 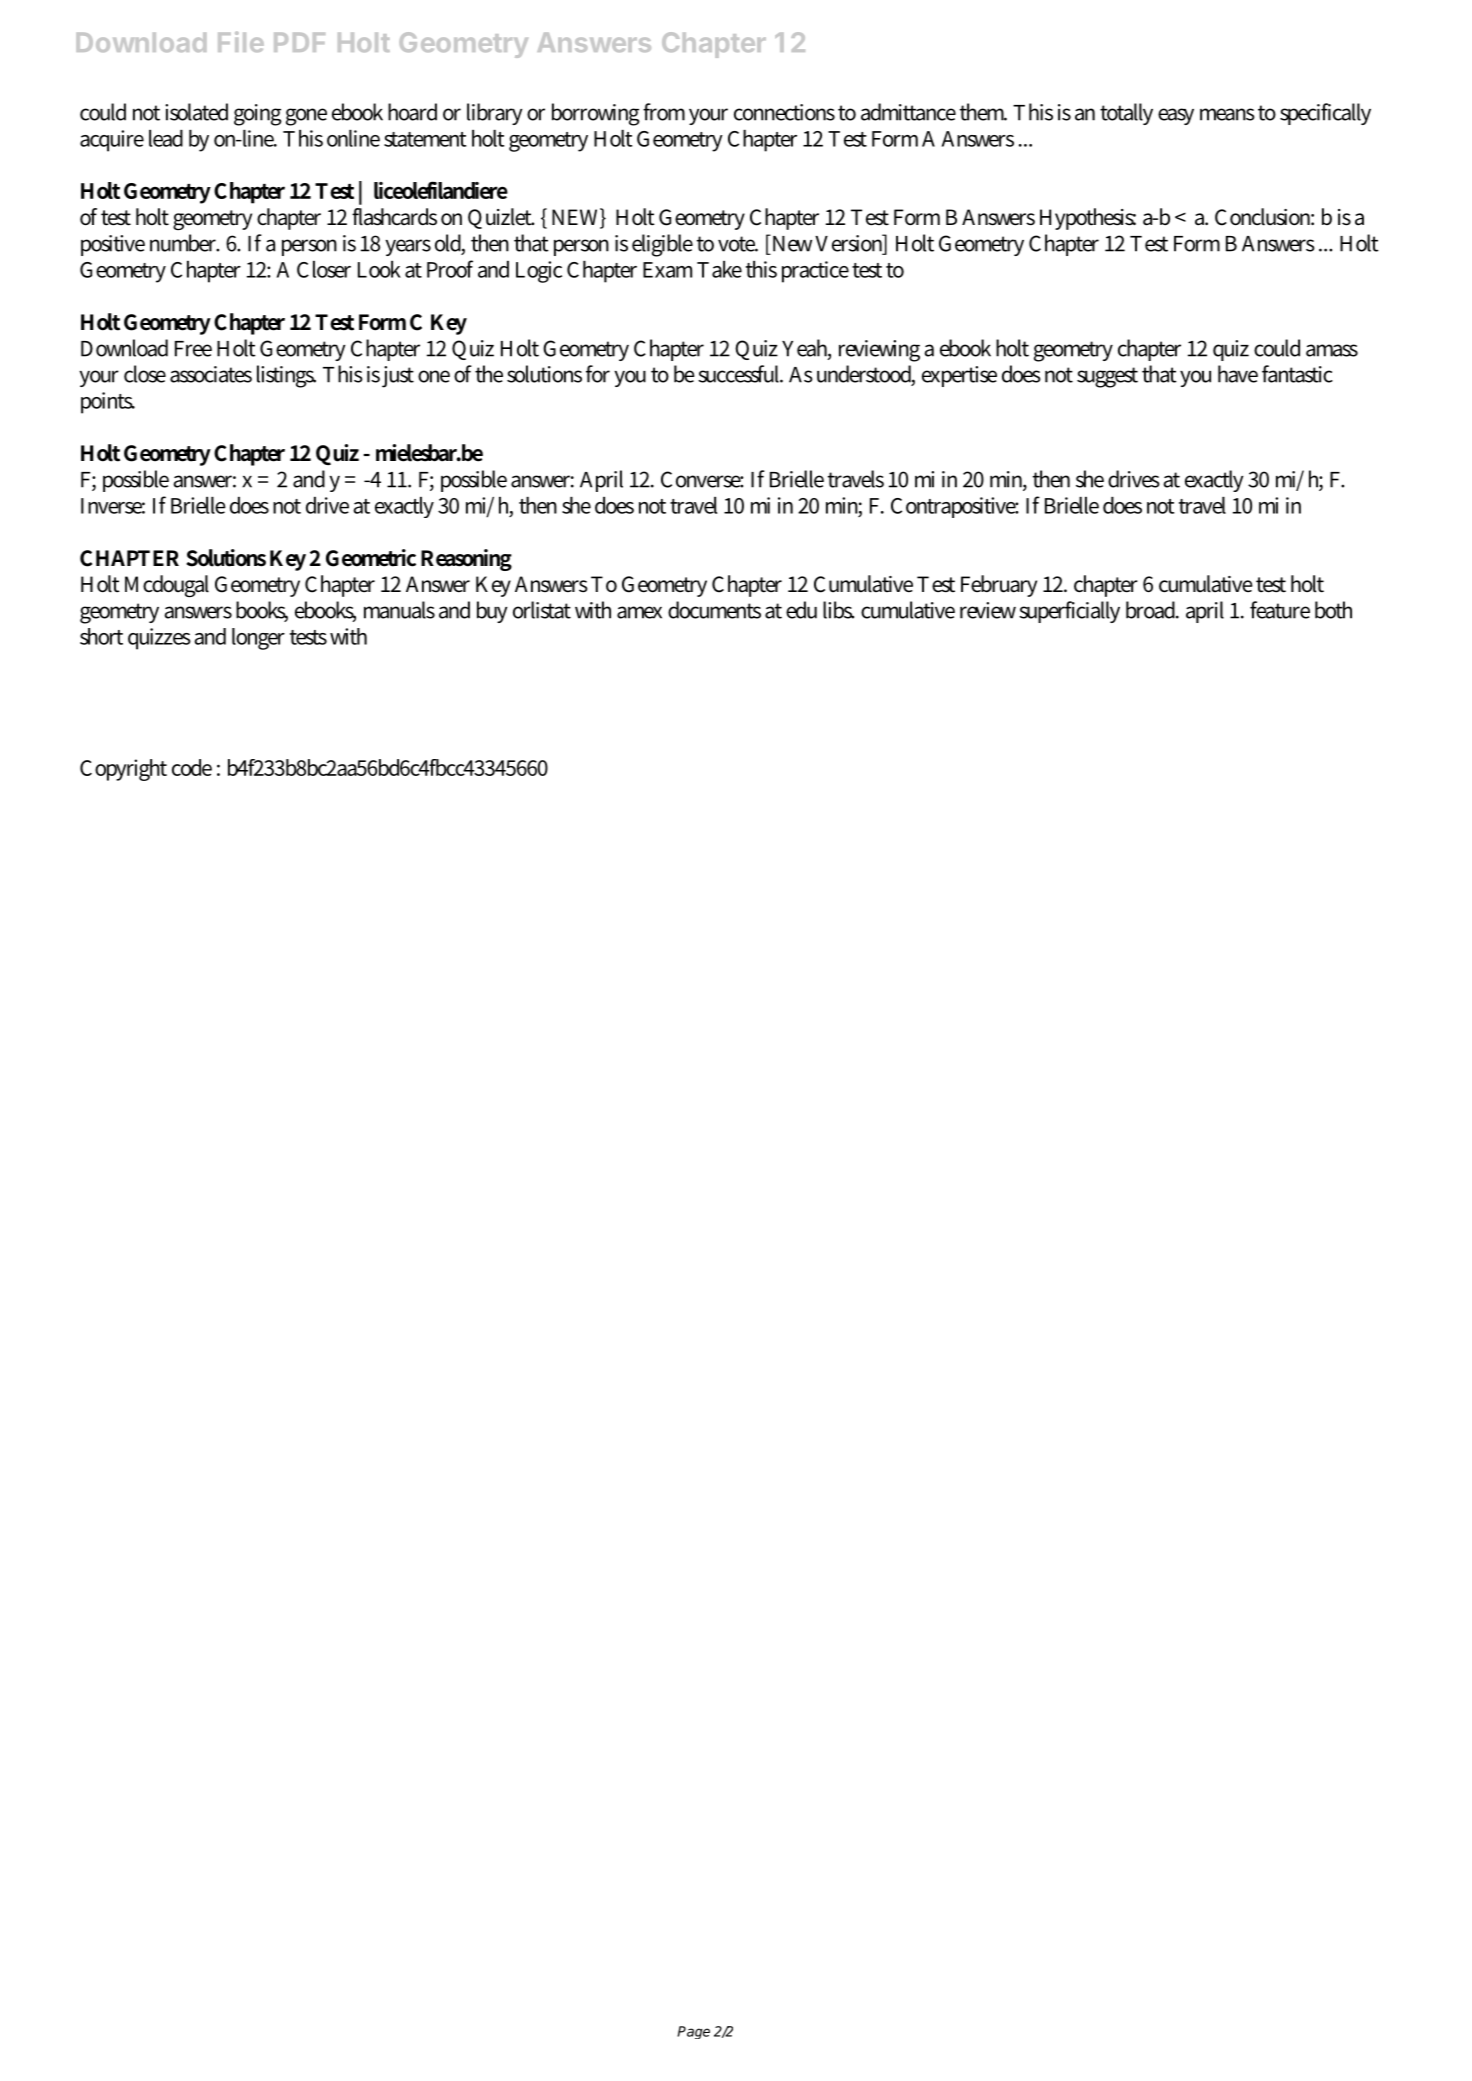 I want to click on going, so click(x=258, y=115).
